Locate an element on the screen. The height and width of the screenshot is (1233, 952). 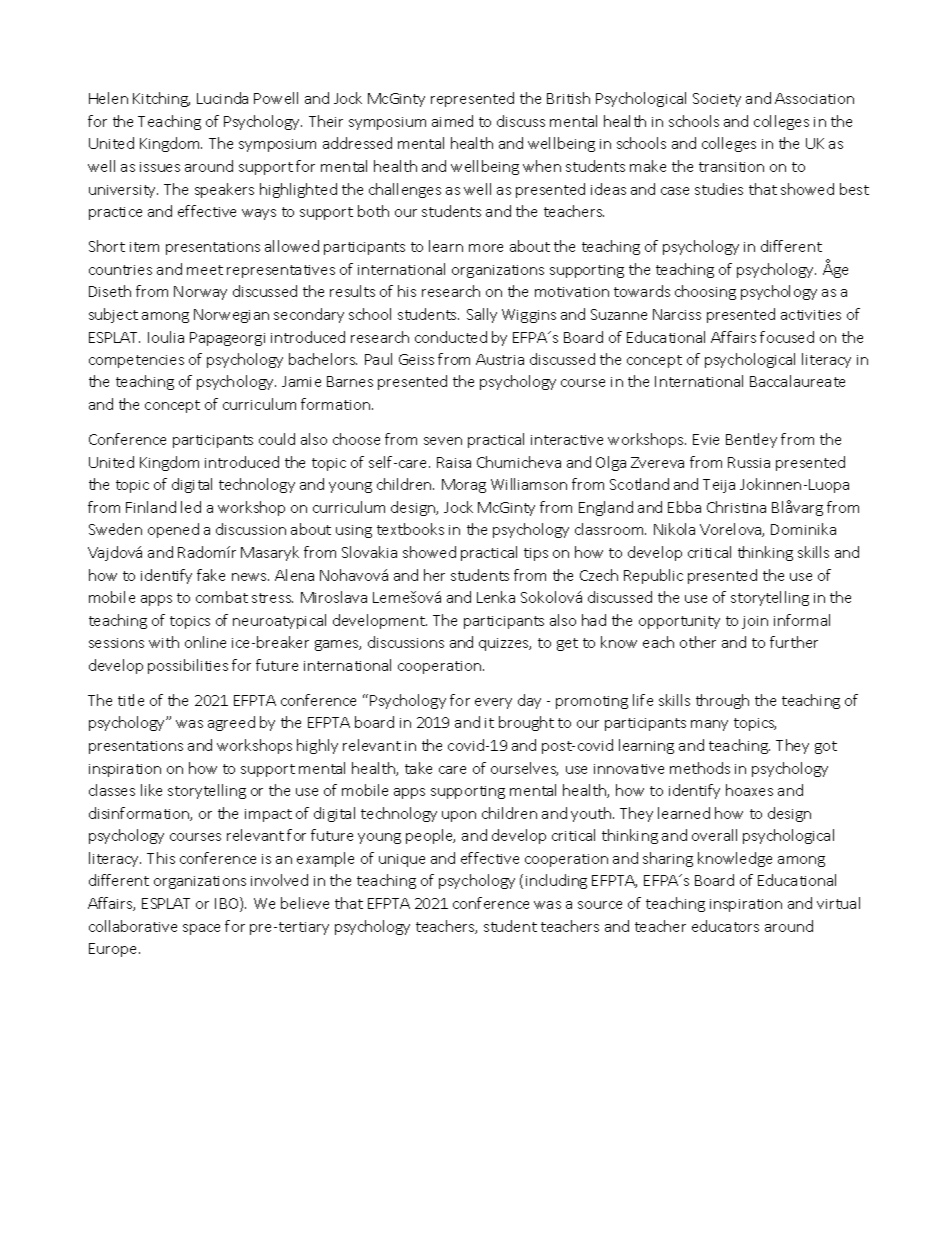
Morag is located at coordinates (464, 486).
